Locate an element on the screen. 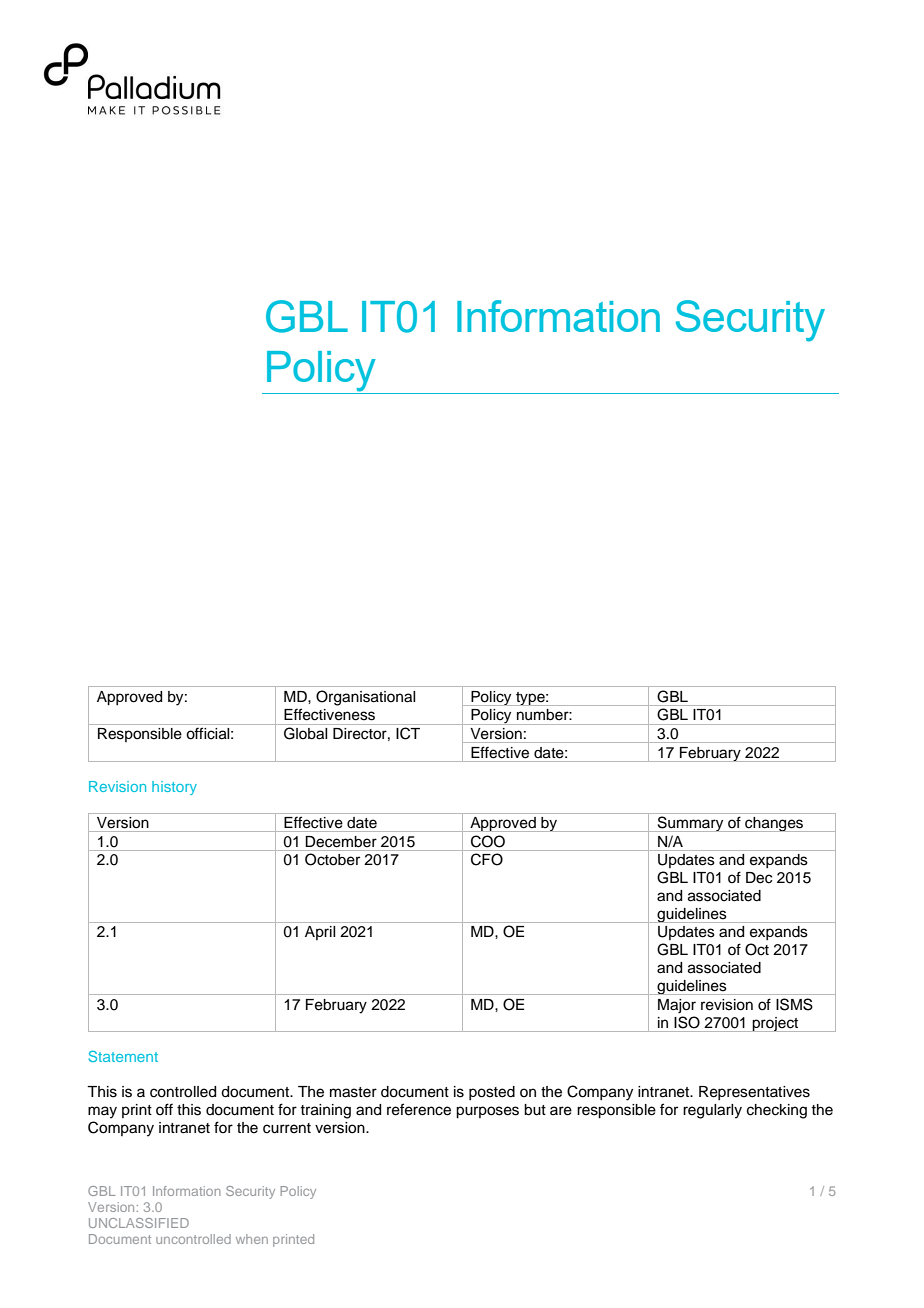  October is located at coordinates (332, 859).
